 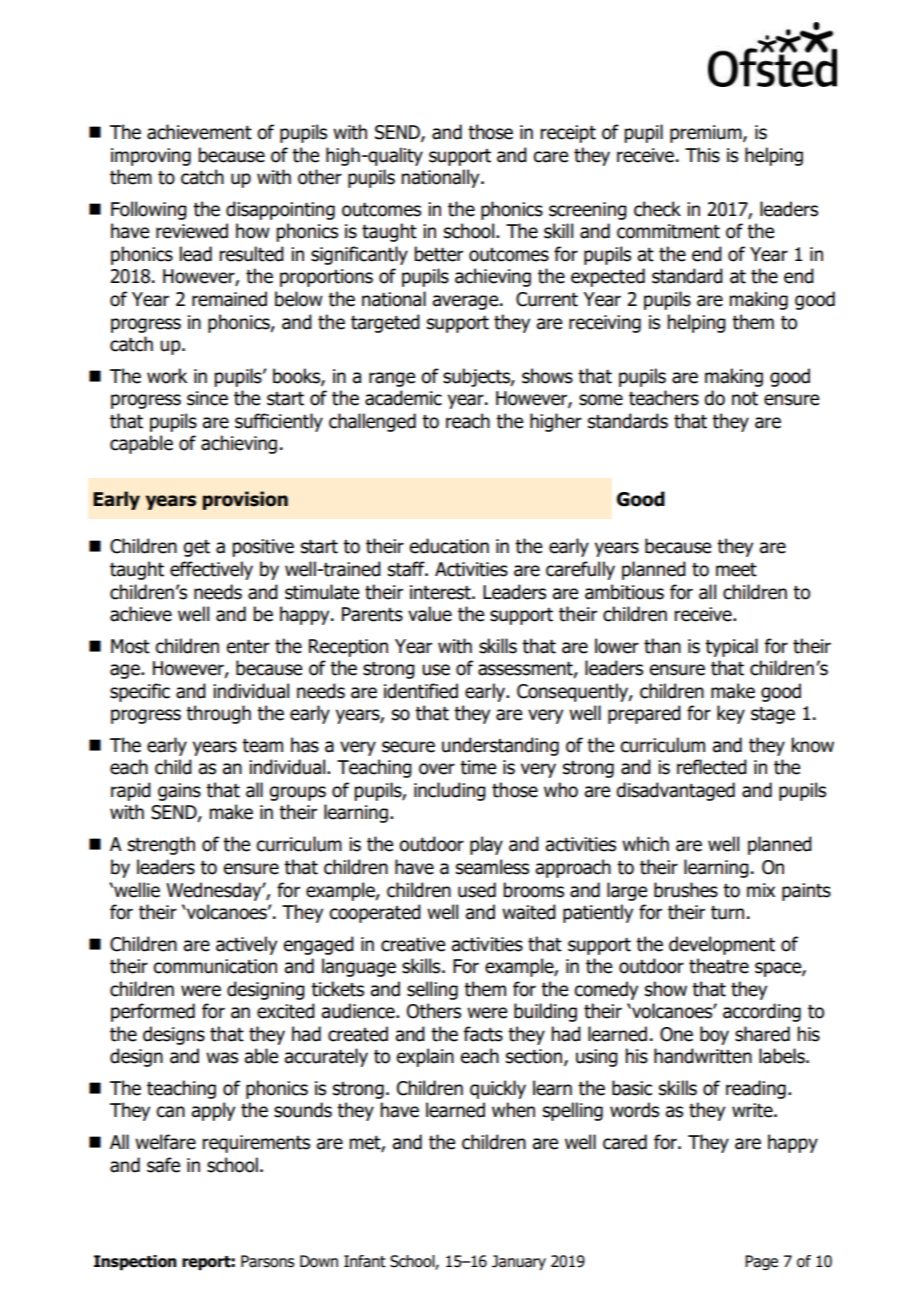 What do you see at coordinates (151, 157) in the screenshot?
I see `improving` at bounding box center [151, 157].
